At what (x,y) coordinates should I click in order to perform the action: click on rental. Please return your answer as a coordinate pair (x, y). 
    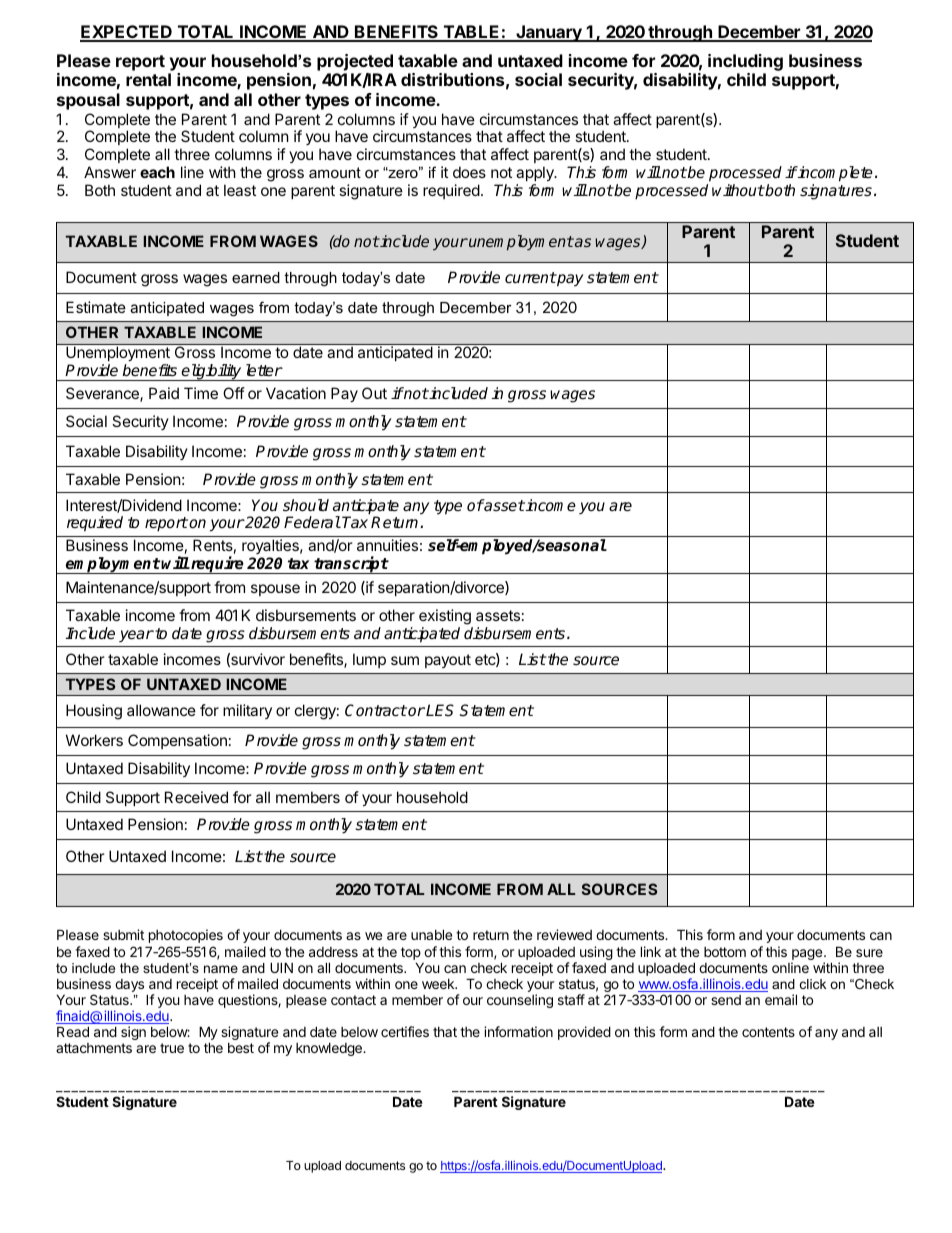
    Looking at the image, I should click on (148, 79).
